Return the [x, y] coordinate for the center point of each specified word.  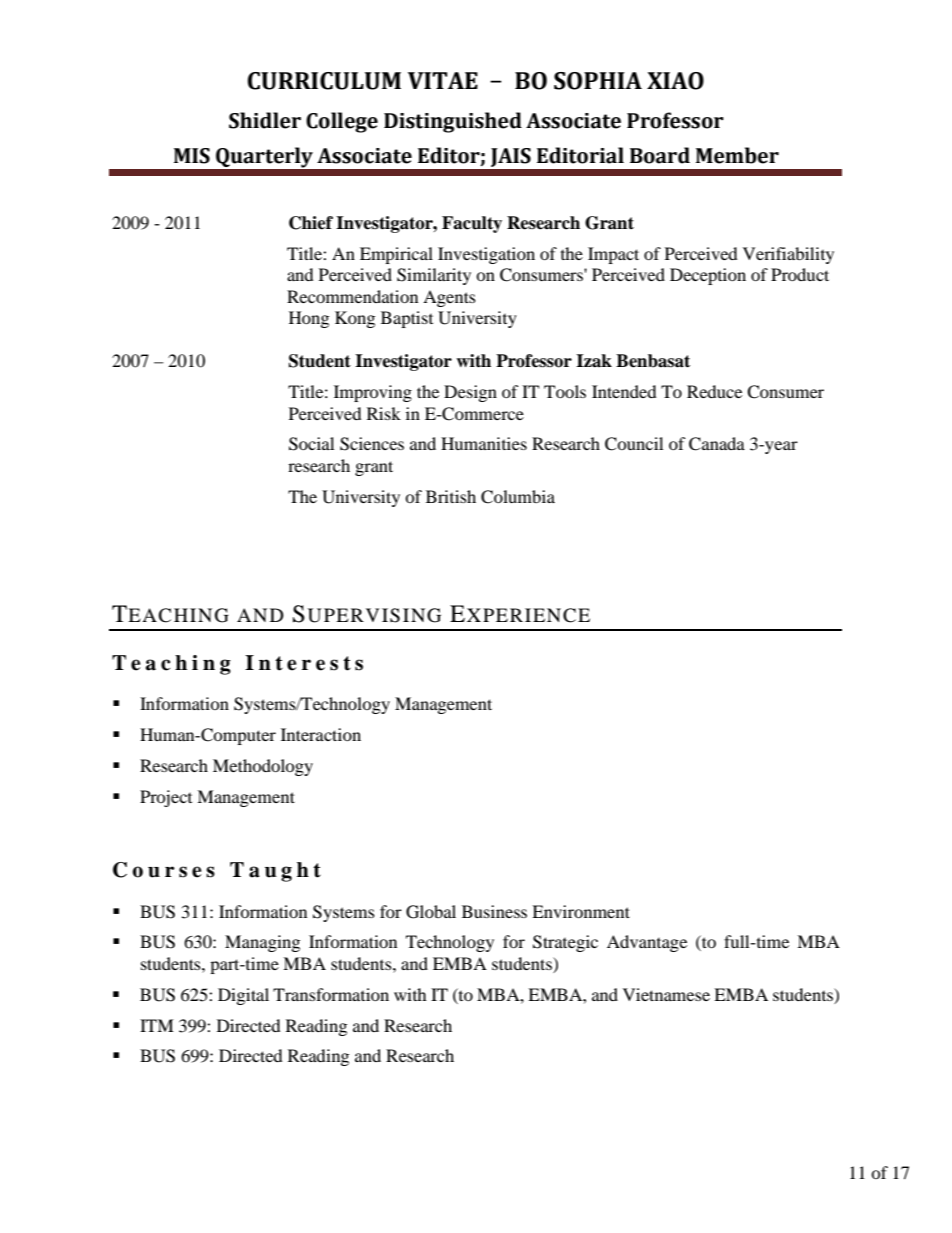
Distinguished [453, 122]
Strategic [565, 943]
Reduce [714, 391]
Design [470, 393]
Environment [581, 911]
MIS [192, 156]
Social [311, 444]
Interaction [321, 734]
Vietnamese [666, 994]
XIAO [675, 81]
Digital [243, 996]
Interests [304, 663]
